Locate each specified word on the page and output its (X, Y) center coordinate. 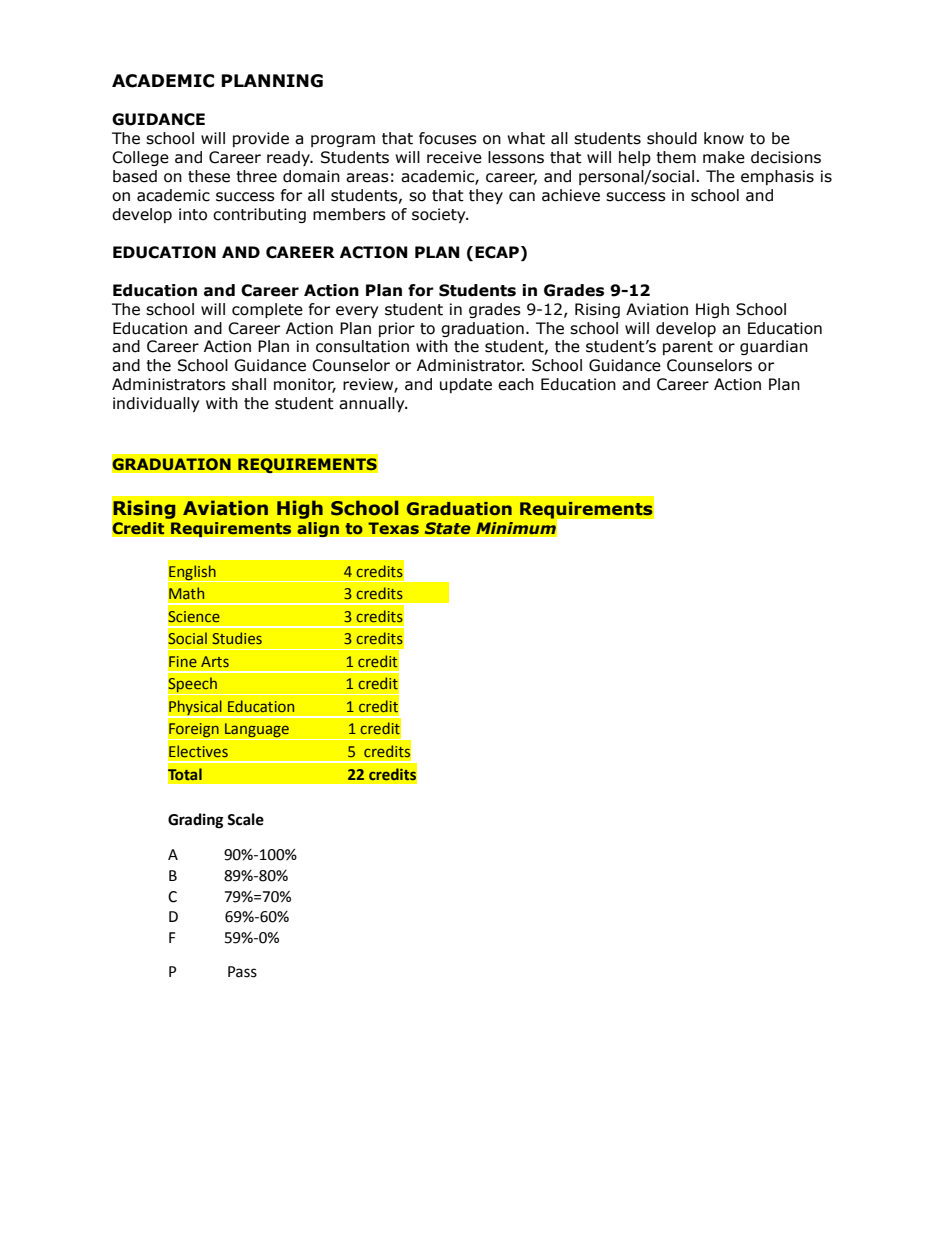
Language (257, 731)
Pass (242, 972)
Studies (237, 638)
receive (454, 157)
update (466, 385)
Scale (245, 819)
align (318, 529)
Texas (393, 528)
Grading (195, 821)
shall (249, 384)
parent (688, 348)
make (724, 157)
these (209, 176)
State (447, 528)
